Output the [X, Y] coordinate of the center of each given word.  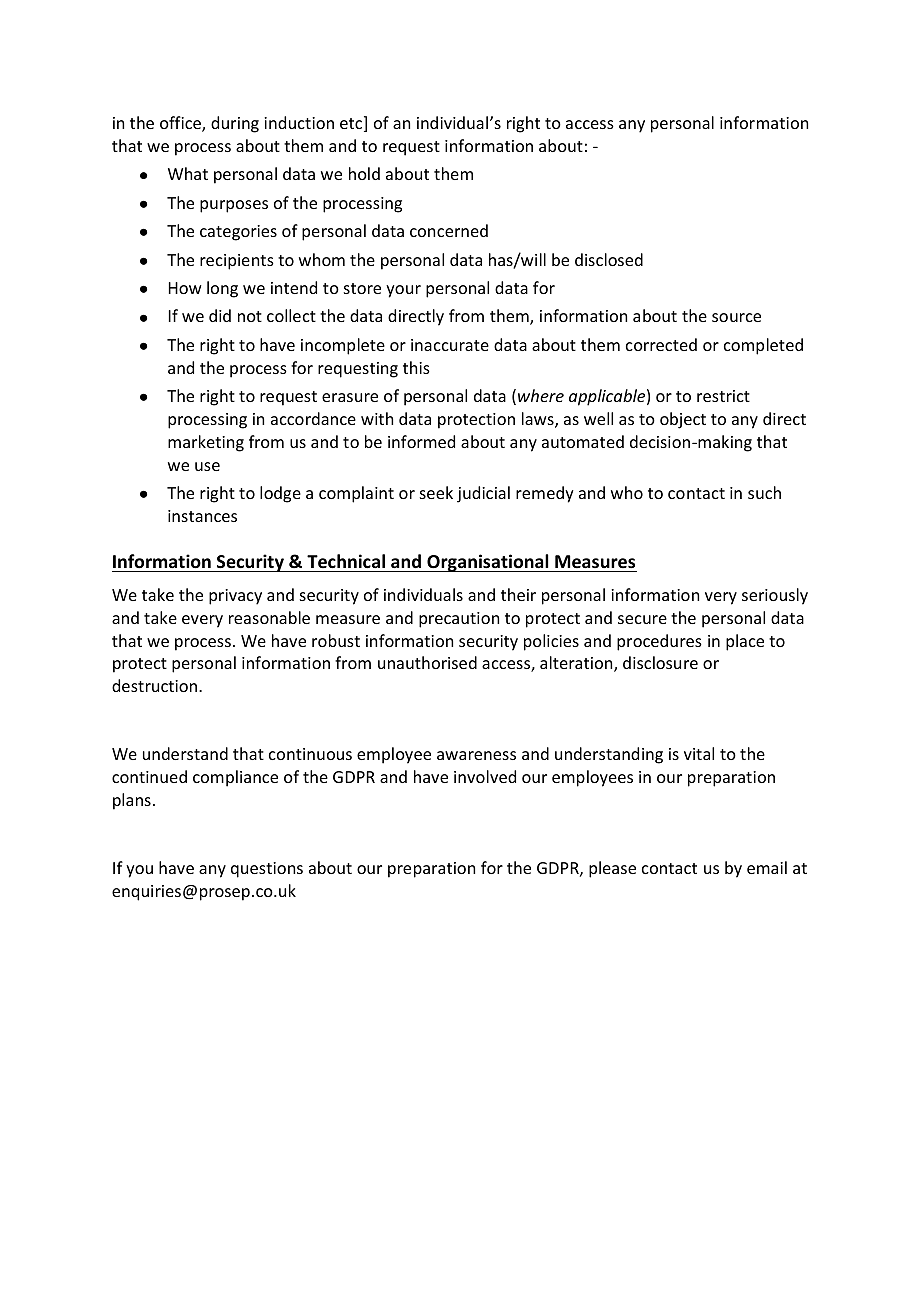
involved [485, 776]
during [235, 124]
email [767, 867]
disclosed [609, 259]
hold [364, 173]
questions [267, 870]
